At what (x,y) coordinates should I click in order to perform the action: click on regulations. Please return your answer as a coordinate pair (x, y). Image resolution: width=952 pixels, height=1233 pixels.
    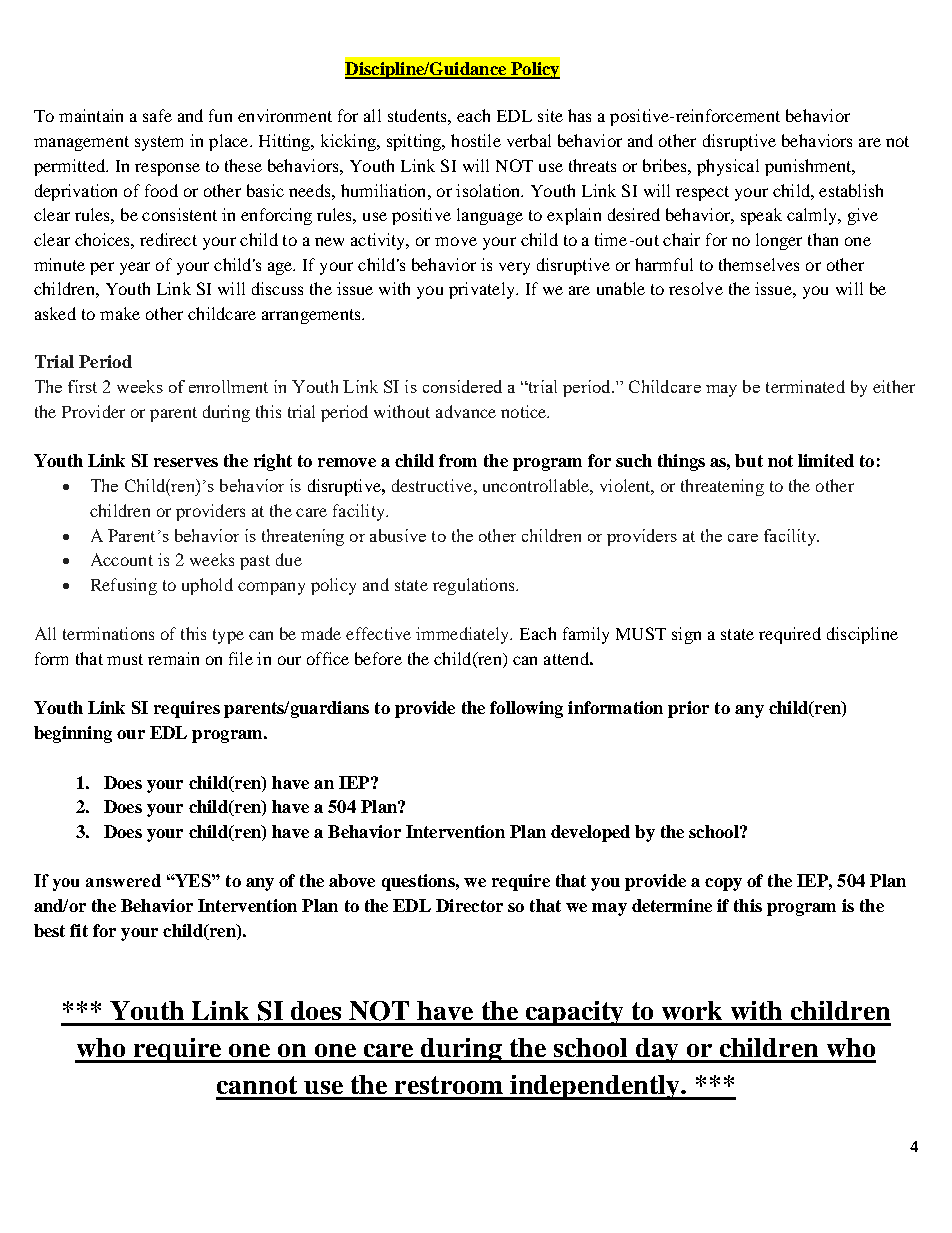
    Looking at the image, I should click on (475, 586).
